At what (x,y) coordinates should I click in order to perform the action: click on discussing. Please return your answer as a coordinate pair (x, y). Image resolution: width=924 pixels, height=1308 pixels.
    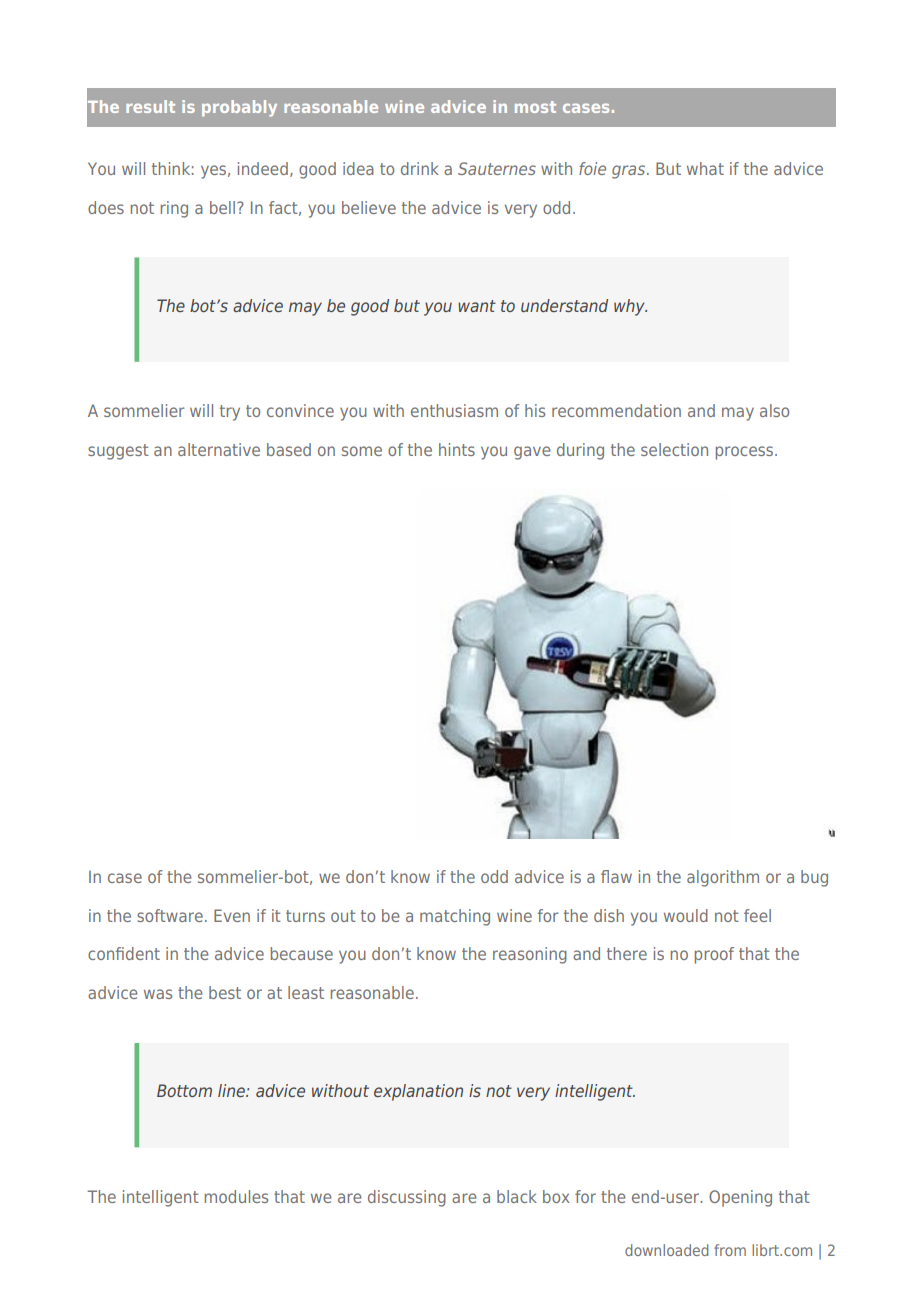
    Looking at the image, I should click on (407, 1198).
